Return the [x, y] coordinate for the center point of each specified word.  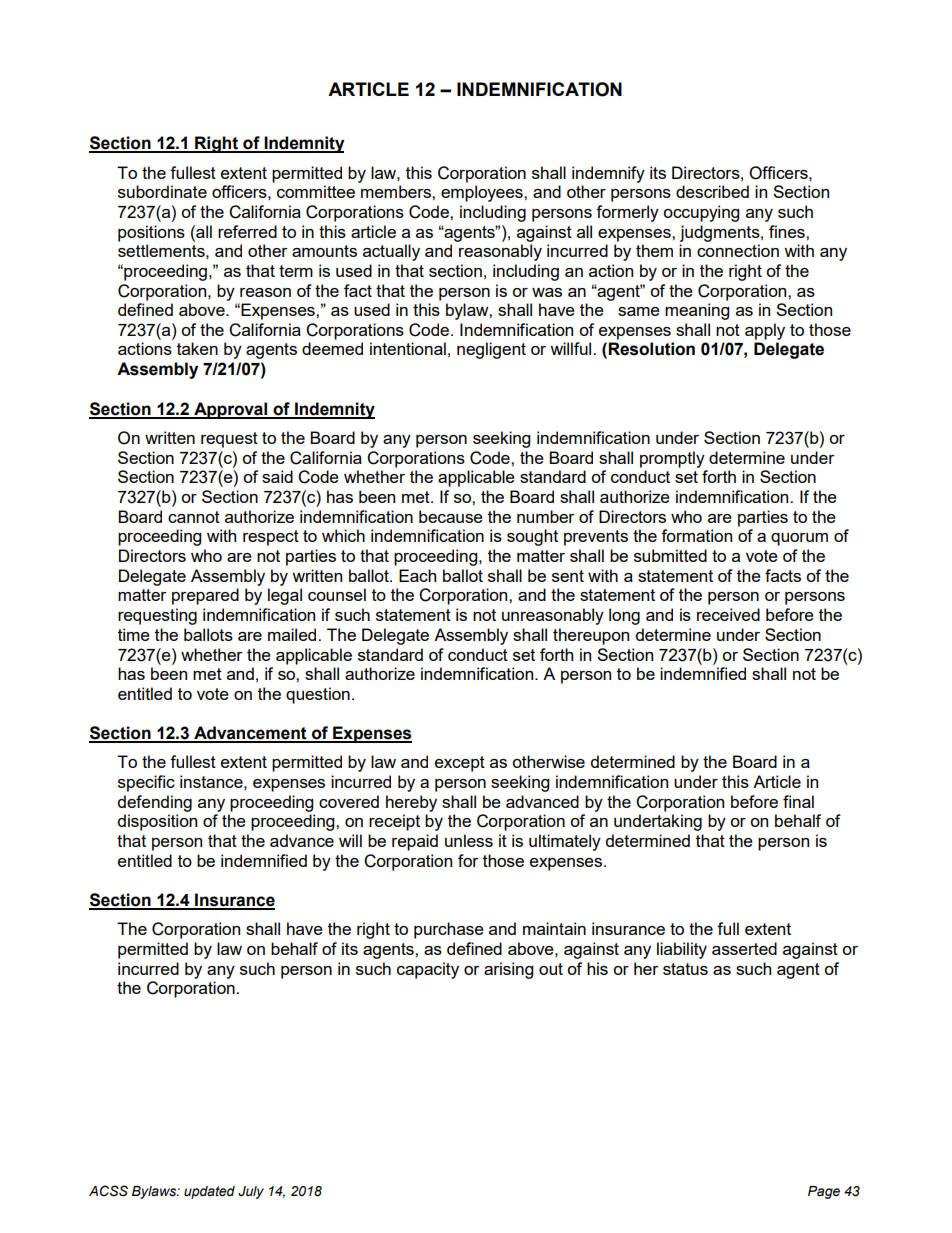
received [728, 614]
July [251, 1192]
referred [247, 231]
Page [824, 1192]
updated [209, 1192]
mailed [293, 634]
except [460, 764]
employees [483, 193]
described [712, 191]
